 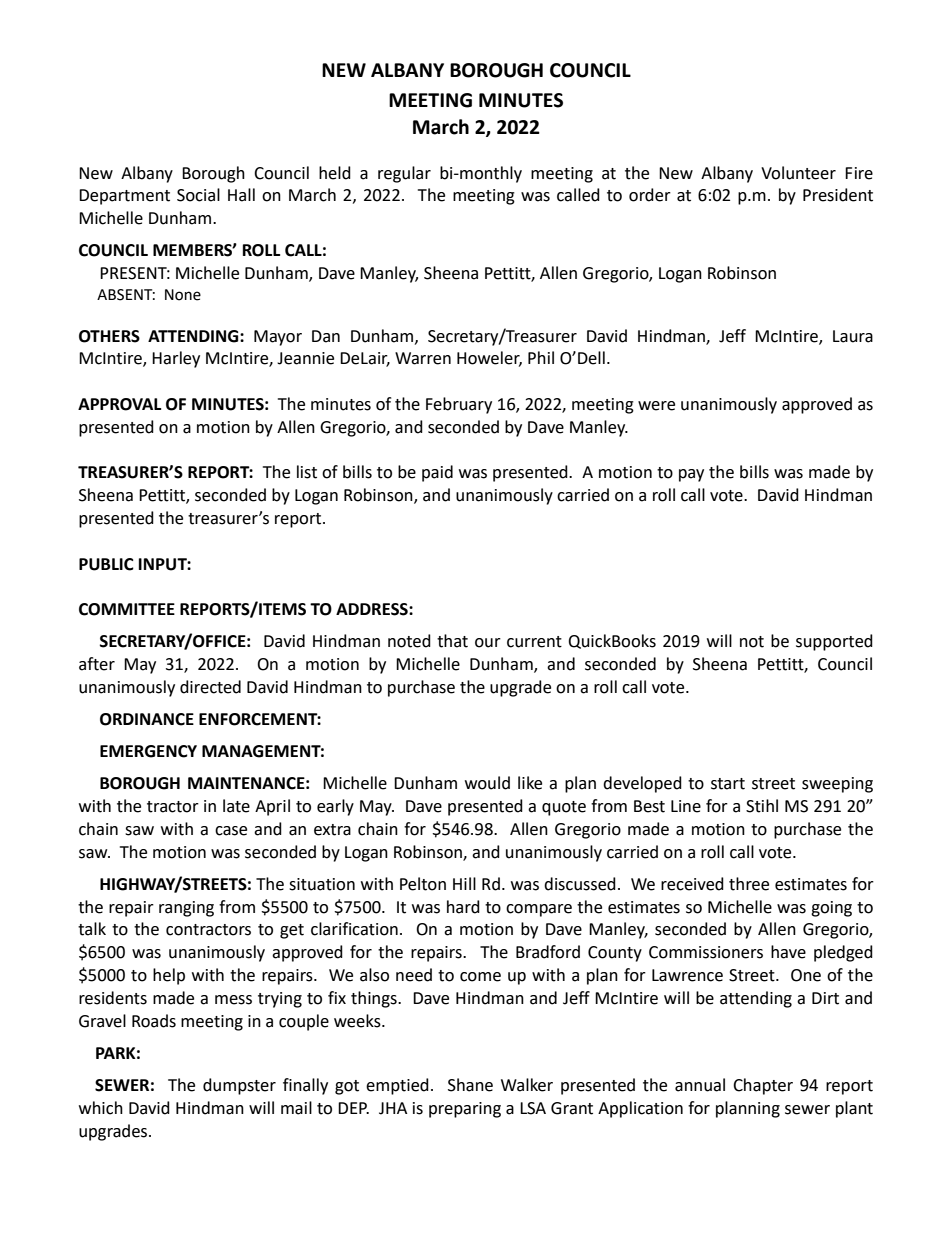 What do you see at coordinates (798, 173) in the document?
I see `Volunteer` at bounding box center [798, 173].
